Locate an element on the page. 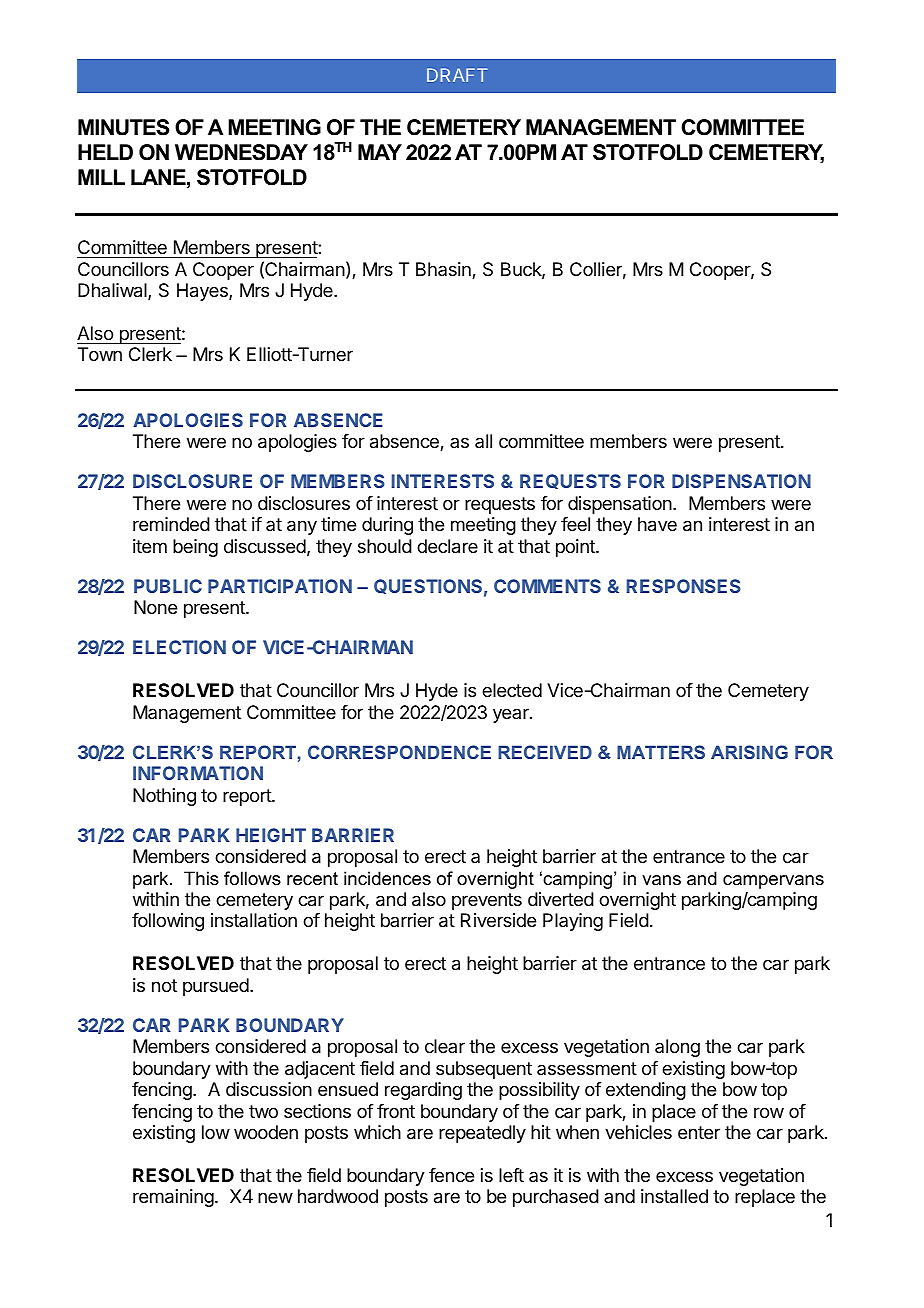 This document has width=924, height=1308. MAY is located at coordinates (380, 152).
